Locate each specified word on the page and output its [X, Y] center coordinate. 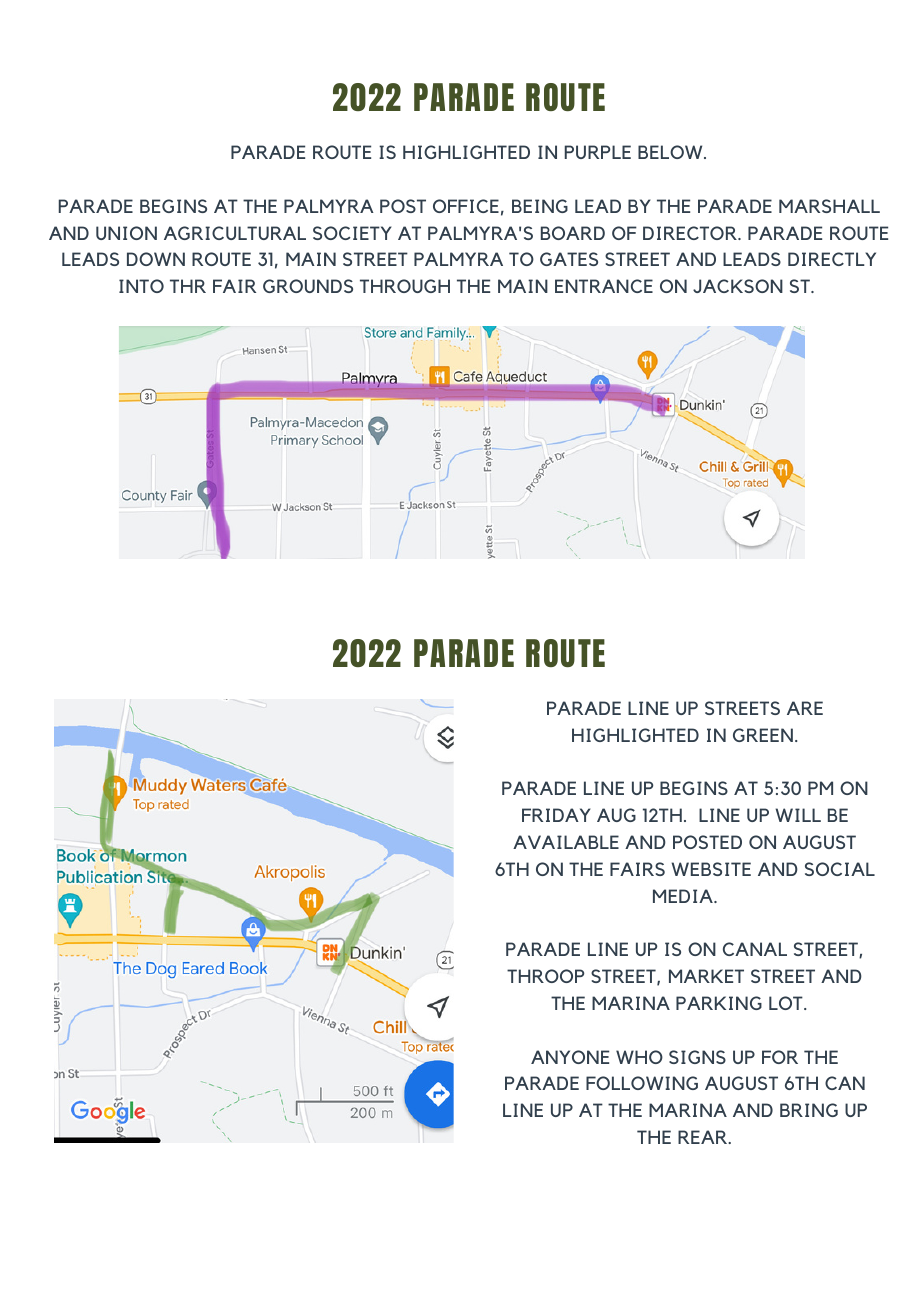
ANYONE [570, 1057]
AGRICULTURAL [235, 233]
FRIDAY [556, 815]
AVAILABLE [566, 842]
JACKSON [738, 286]
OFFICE [466, 206]
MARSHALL [829, 206]
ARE [805, 708]
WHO [639, 1057]
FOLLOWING [642, 1083]
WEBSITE [711, 869]
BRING [809, 1110]
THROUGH [405, 286]
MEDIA [684, 896]
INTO [141, 286]
